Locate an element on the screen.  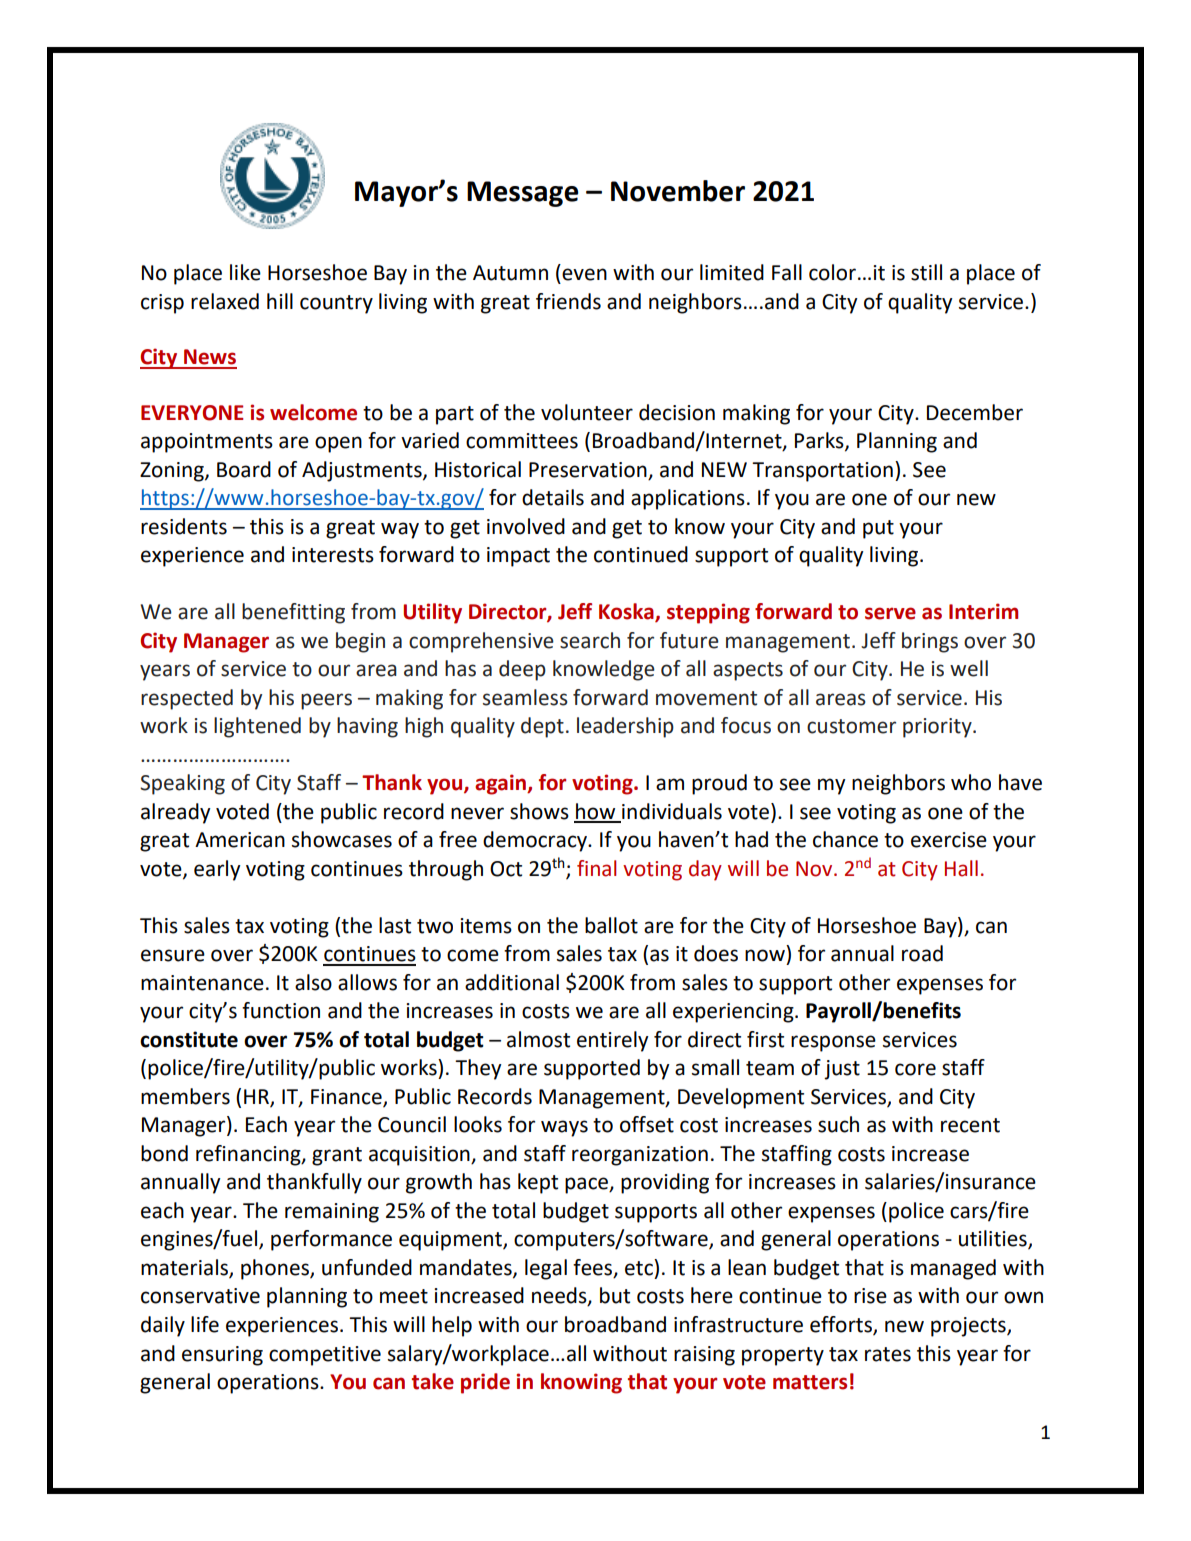
ensuring is located at coordinates (222, 1356).
